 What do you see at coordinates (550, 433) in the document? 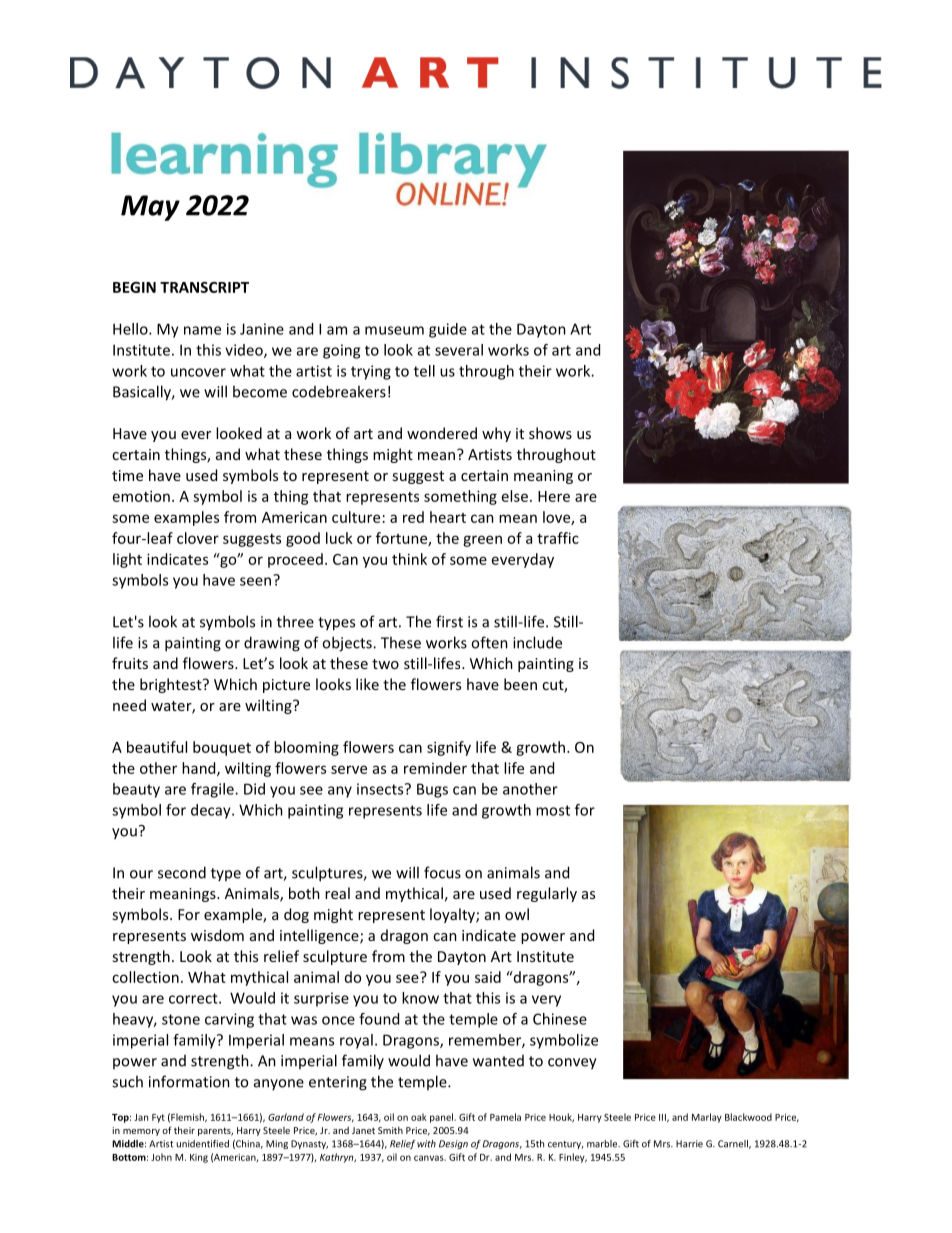
I see `shows` at bounding box center [550, 433].
